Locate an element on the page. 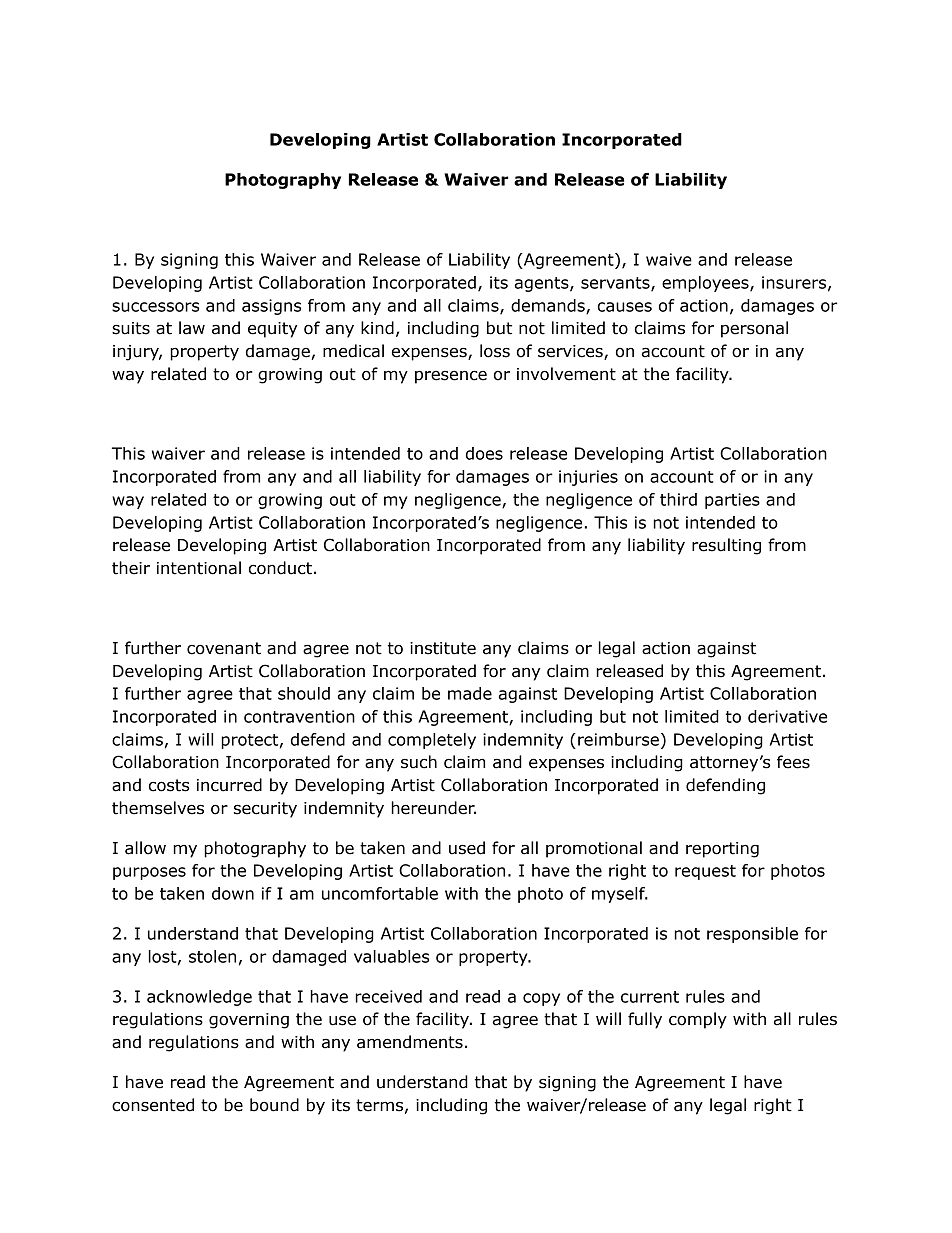 This document has height=1233, width=952. made is located at coordinates (470, 693).
